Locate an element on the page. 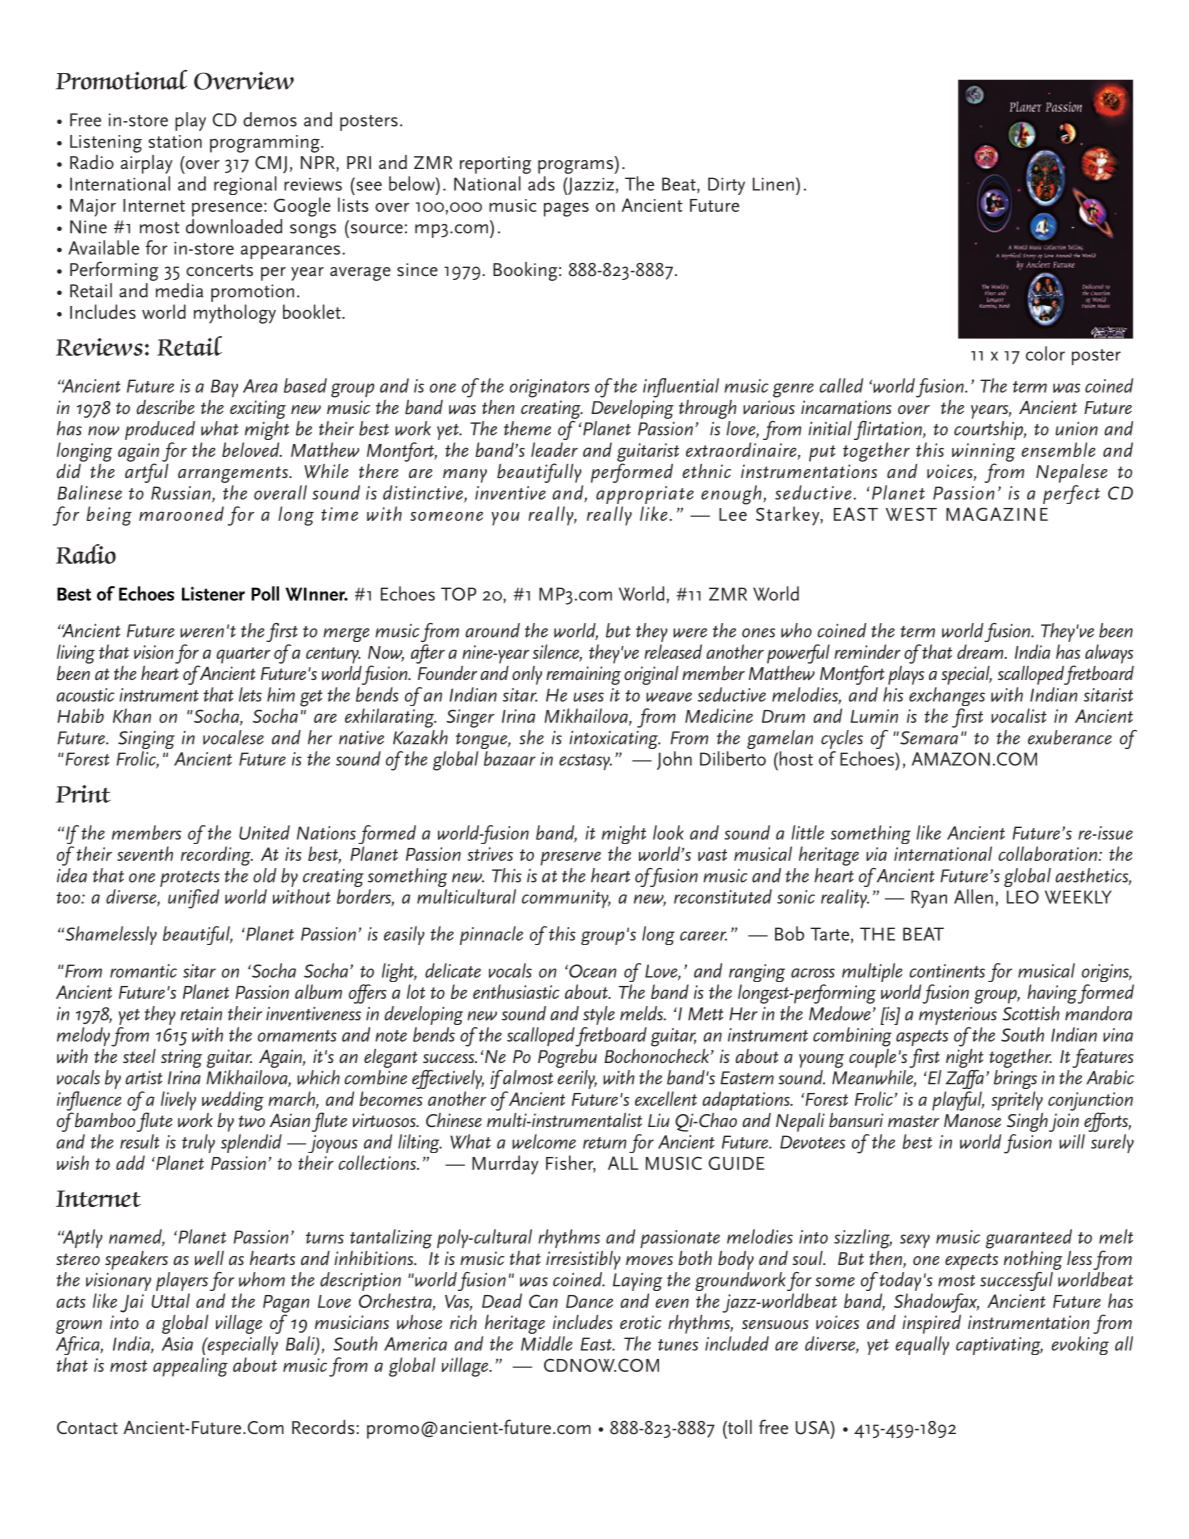  style is located at coordinates (599, 1015).
